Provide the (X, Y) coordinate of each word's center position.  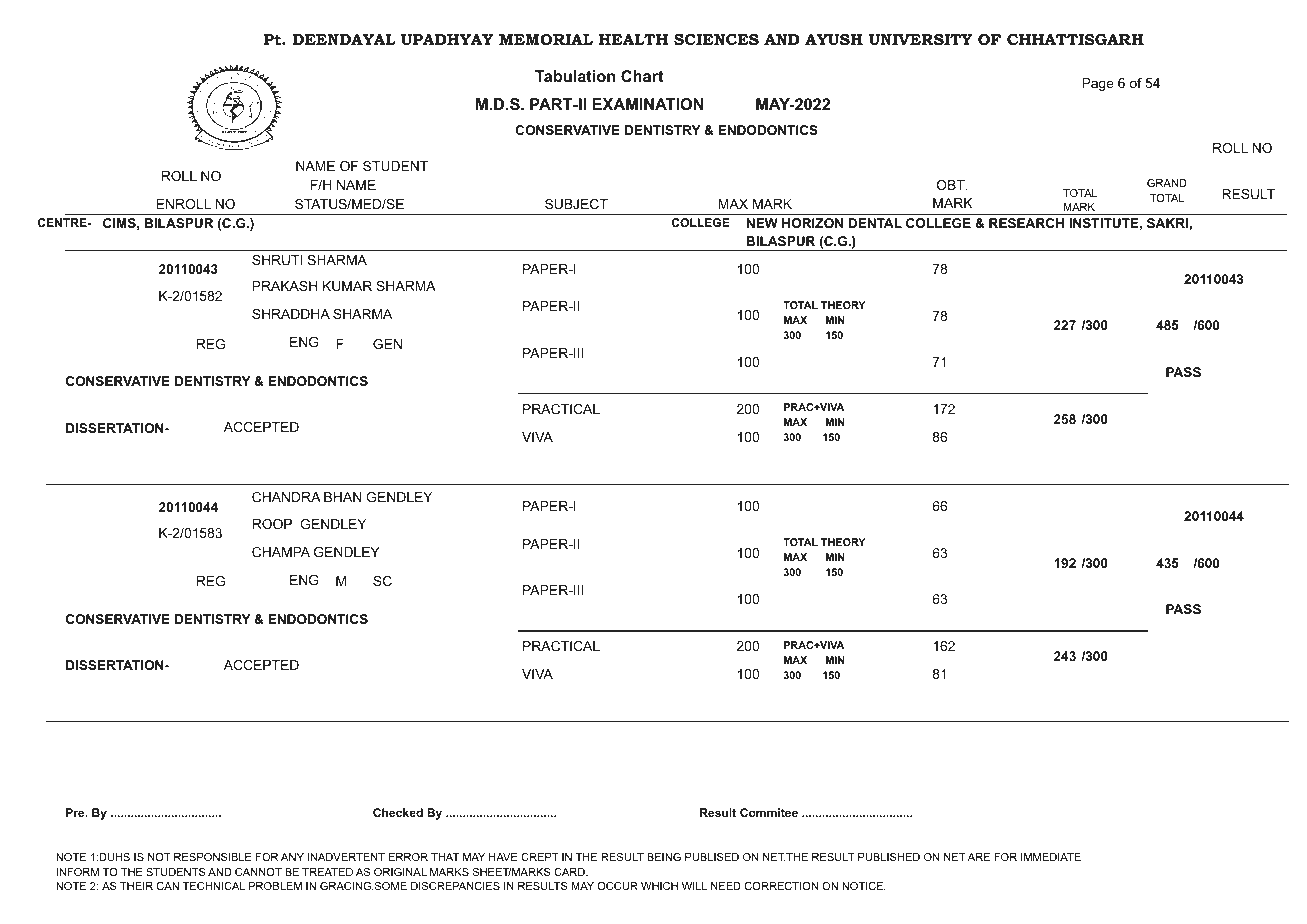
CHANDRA (286, 497)
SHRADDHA (291, 314)
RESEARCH (1026, 223)
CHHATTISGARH (1075, 39)
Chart (642, 76)
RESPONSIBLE (213, 857)
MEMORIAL (546, 39)
